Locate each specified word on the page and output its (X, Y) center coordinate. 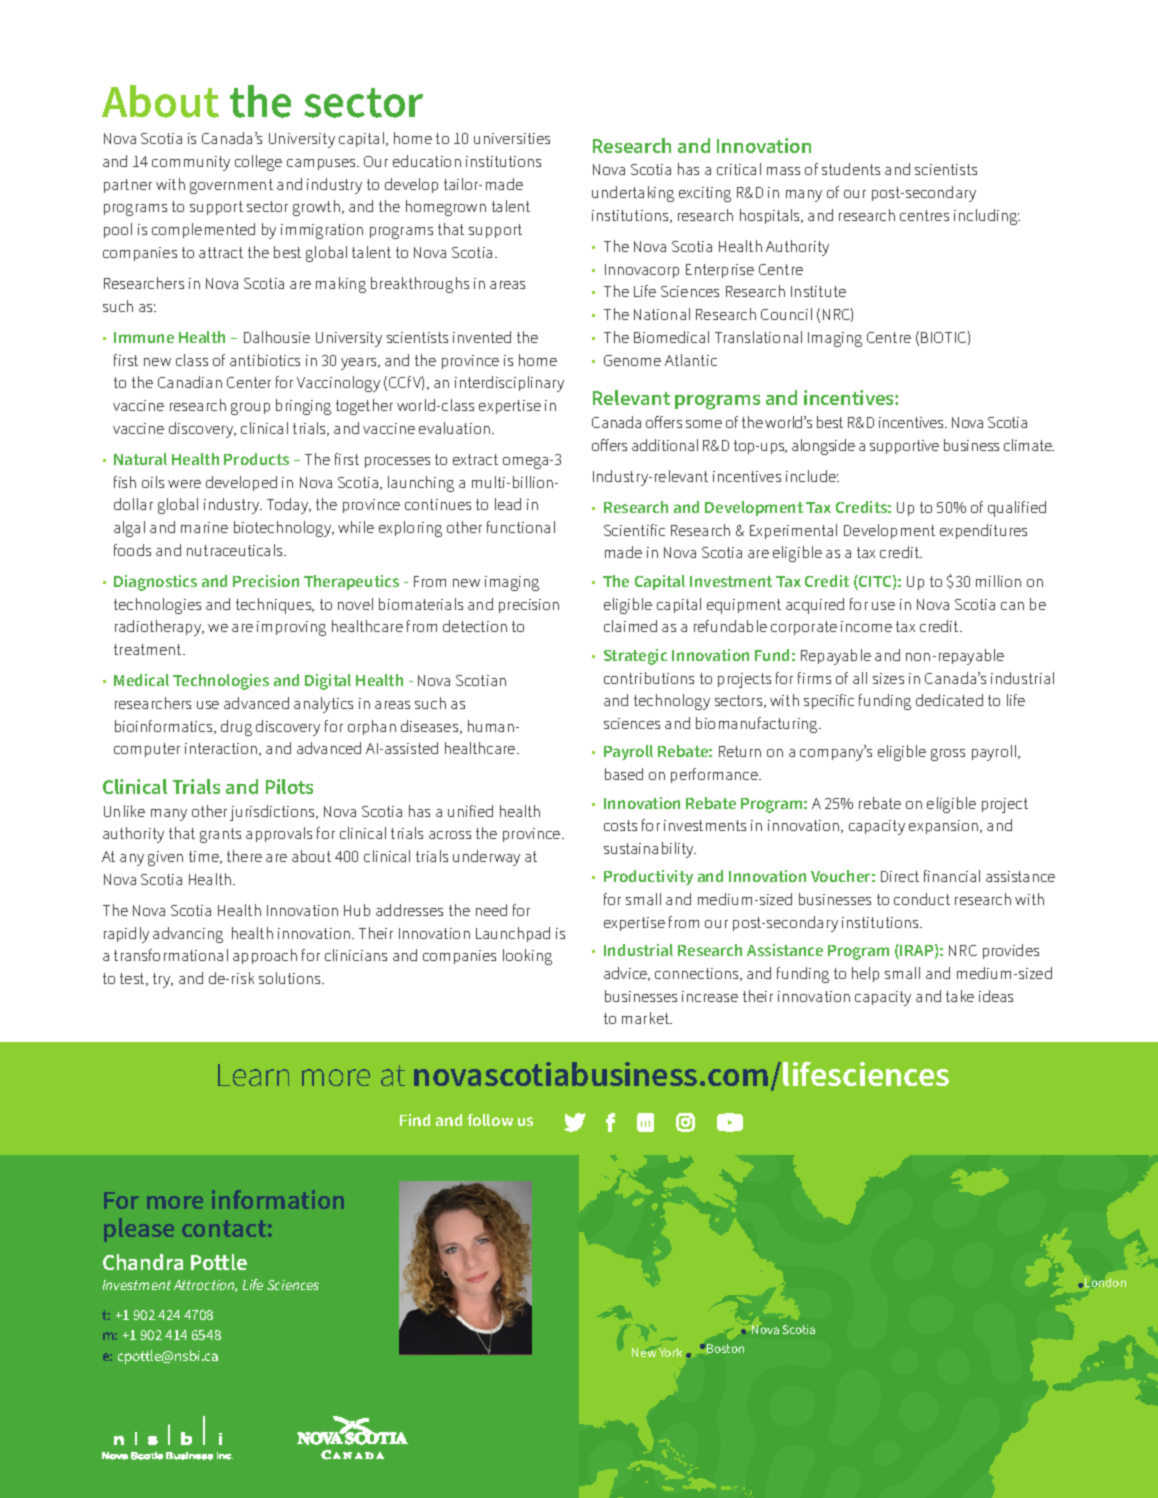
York (670, 1352)
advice (626, 974)
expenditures (983, 531)
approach (265, 956)
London (1105, 1282)
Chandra (143, 1262)
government (231, 186)
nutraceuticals (236, 550)
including (987, 217)
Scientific (634, 530)
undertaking (633, 194)
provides (1011, 951)
